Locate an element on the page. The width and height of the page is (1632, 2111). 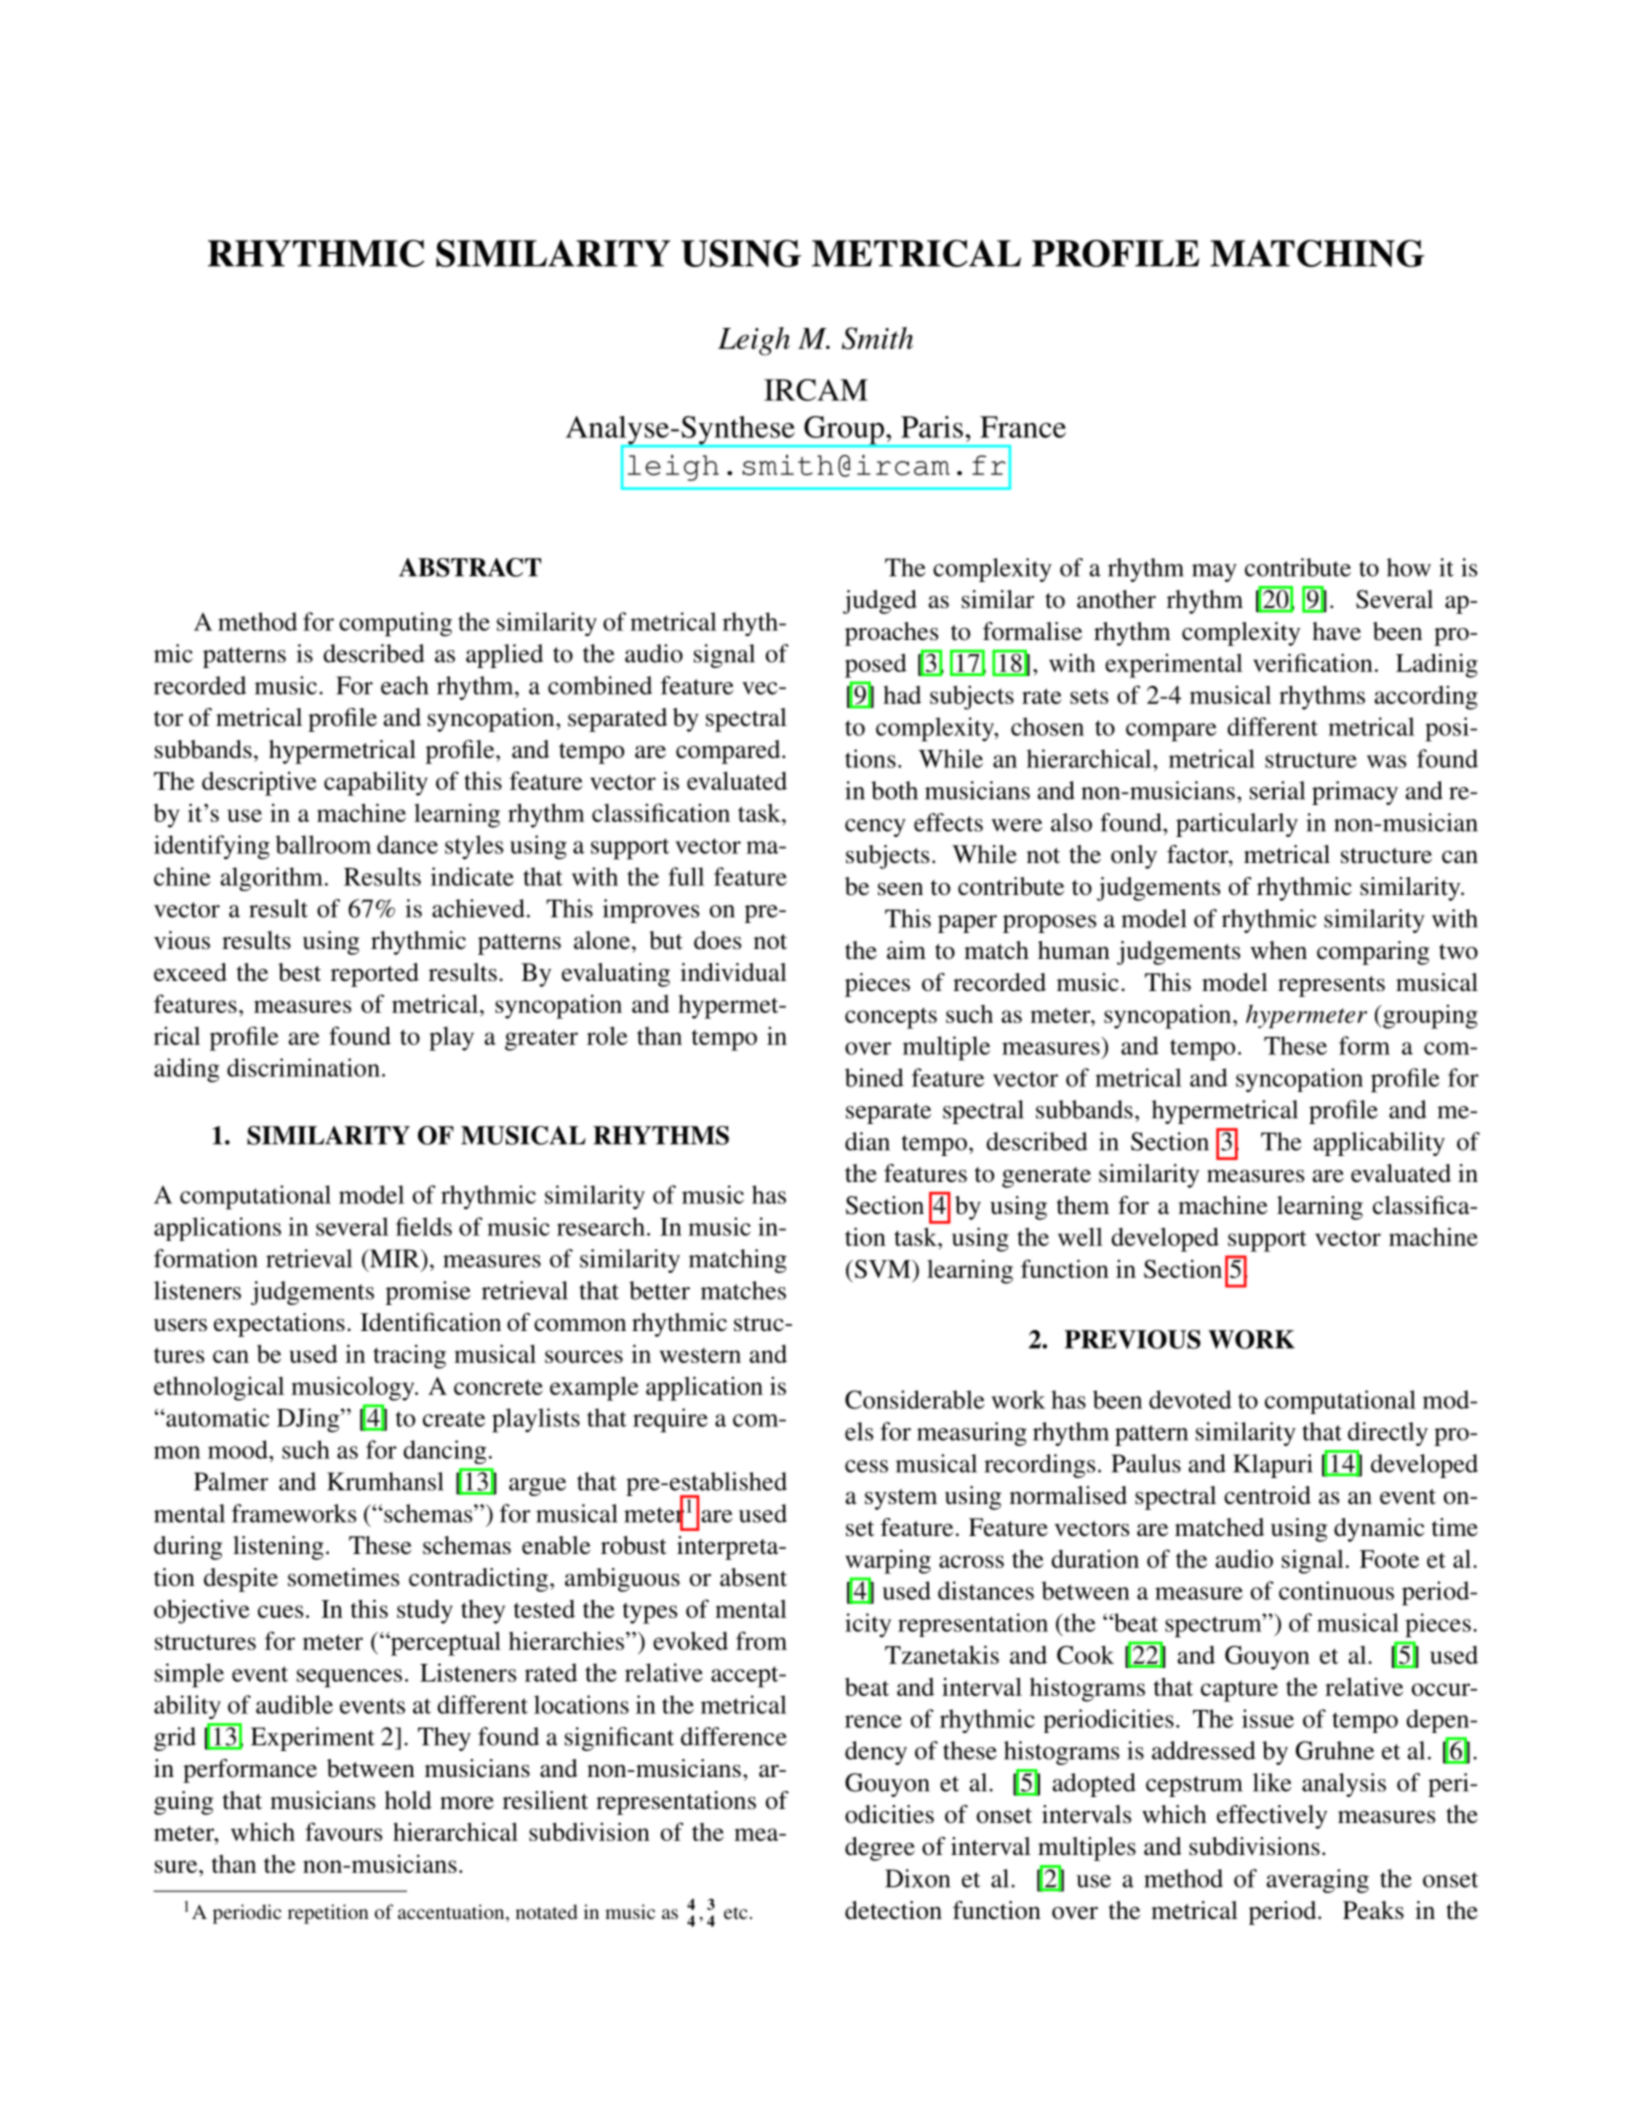
Paris is located at coordinates (932, 427).
